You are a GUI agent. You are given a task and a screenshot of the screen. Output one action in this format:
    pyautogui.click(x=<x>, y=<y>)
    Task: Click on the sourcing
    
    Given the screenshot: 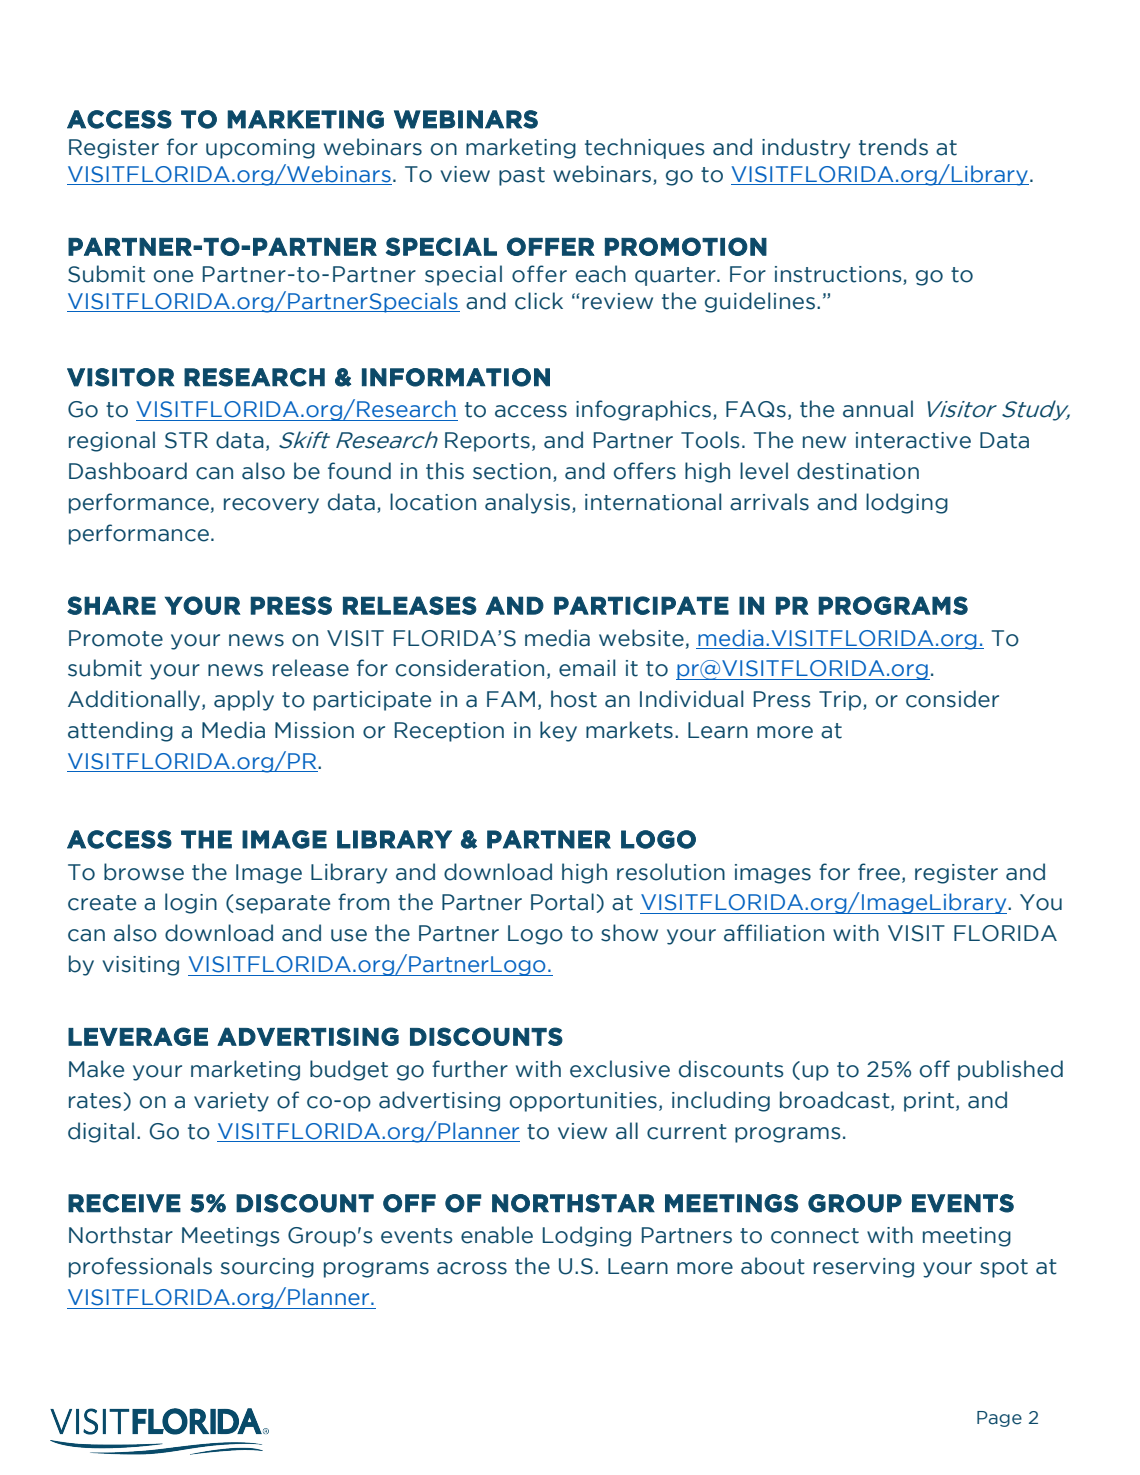 What is the action you would take?
    pyautogui.click(x=267, y=1268)
